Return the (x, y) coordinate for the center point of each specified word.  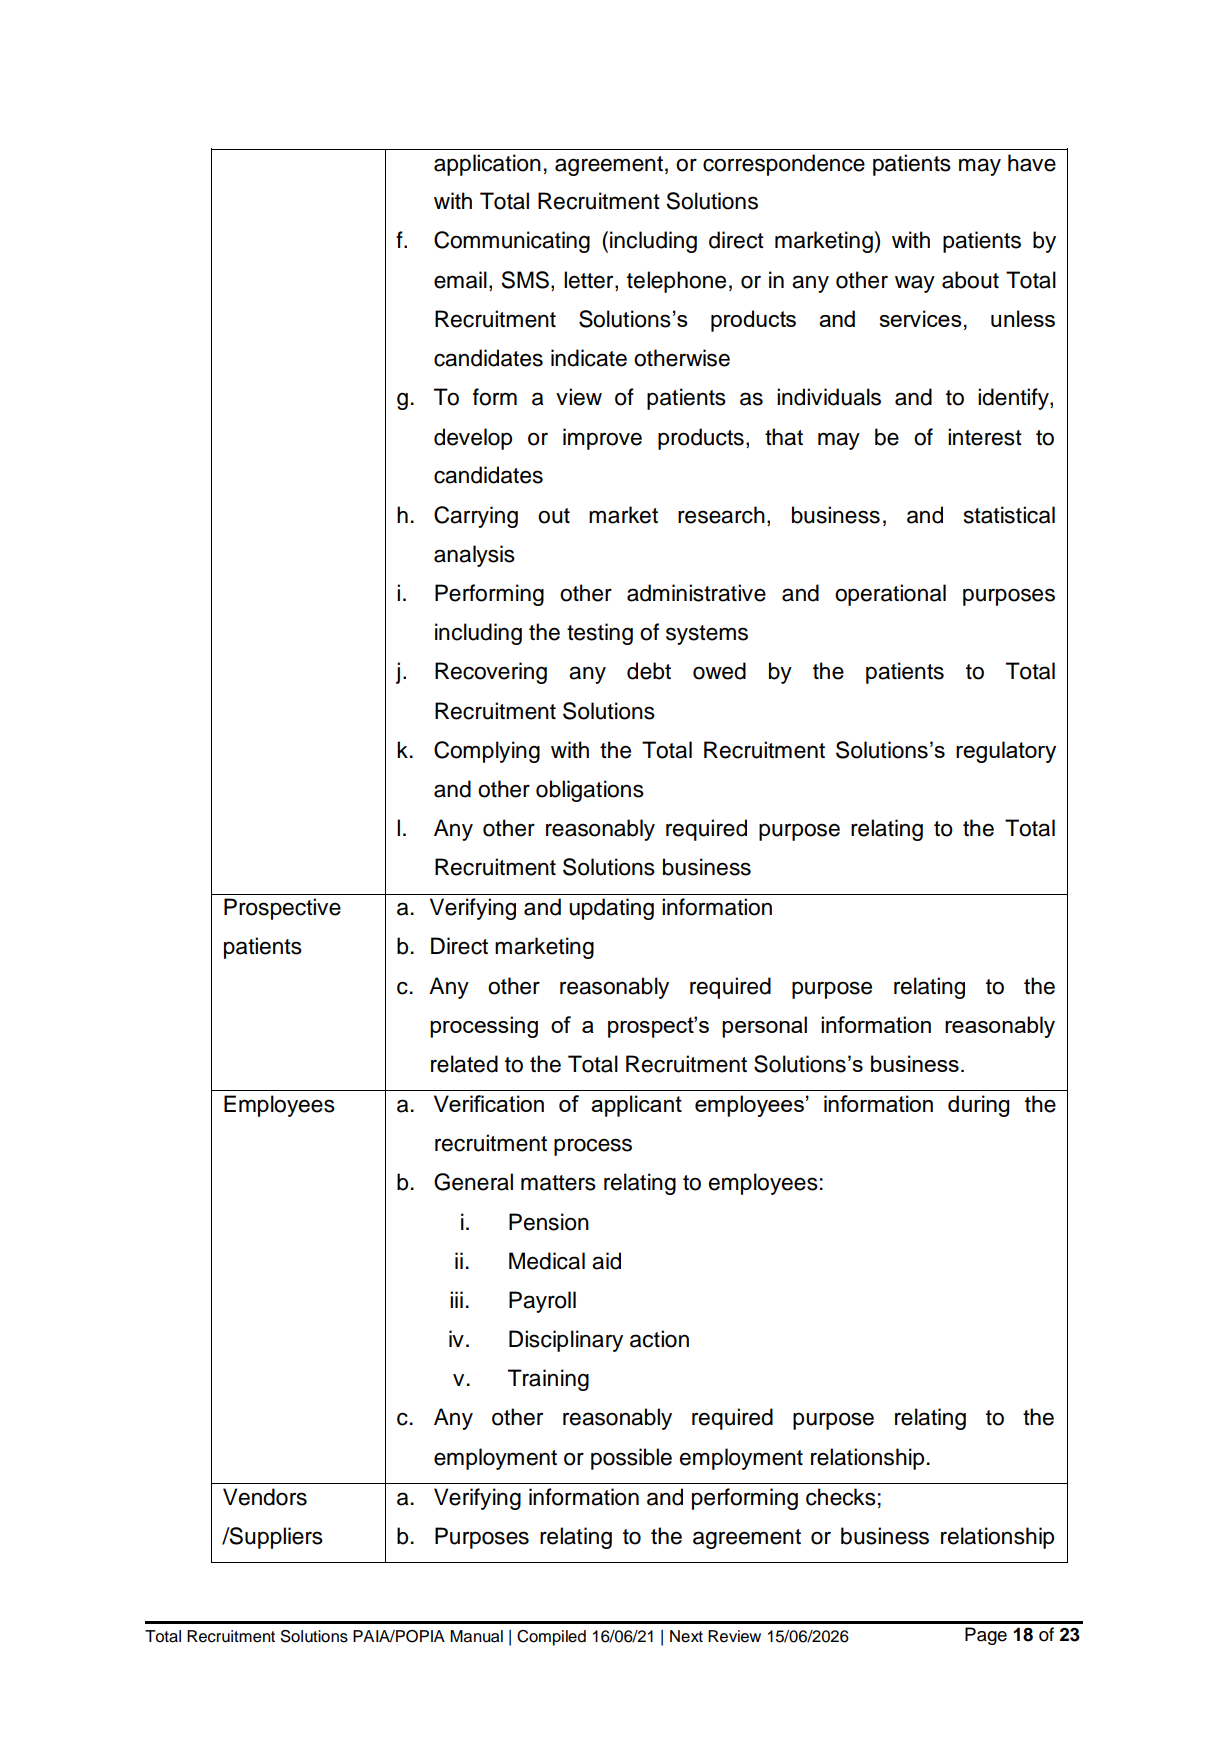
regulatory (1006, 752)
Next (686, 1636)
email (460, 280)
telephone (676, 282)
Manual (476, 1636)
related (464, 1064)
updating (611, 909)
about (970, 280)
